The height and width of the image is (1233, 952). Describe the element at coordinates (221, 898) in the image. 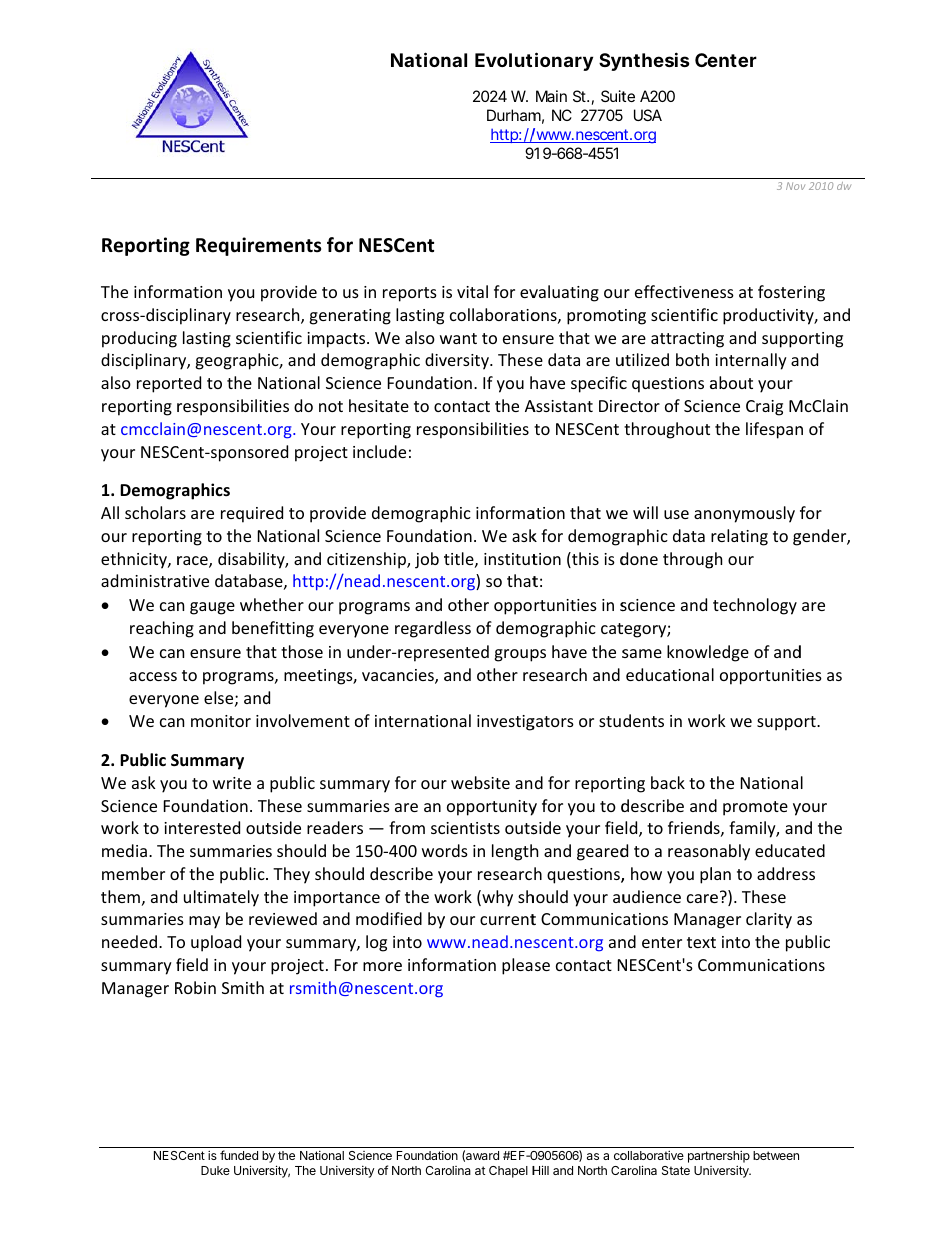

I see `ultimately` at that location.
